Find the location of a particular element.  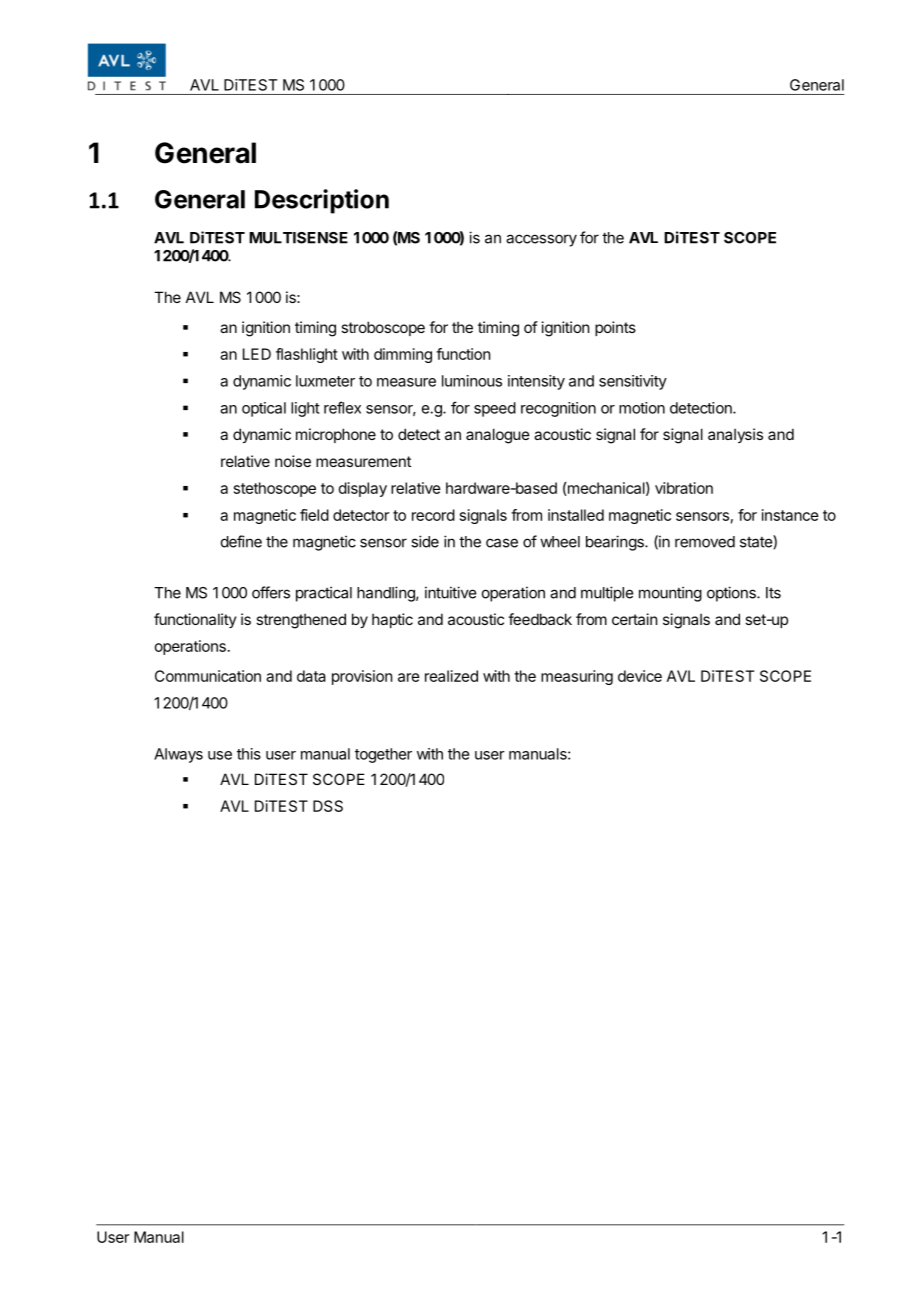

realized is located at coordinates (451, 676).
